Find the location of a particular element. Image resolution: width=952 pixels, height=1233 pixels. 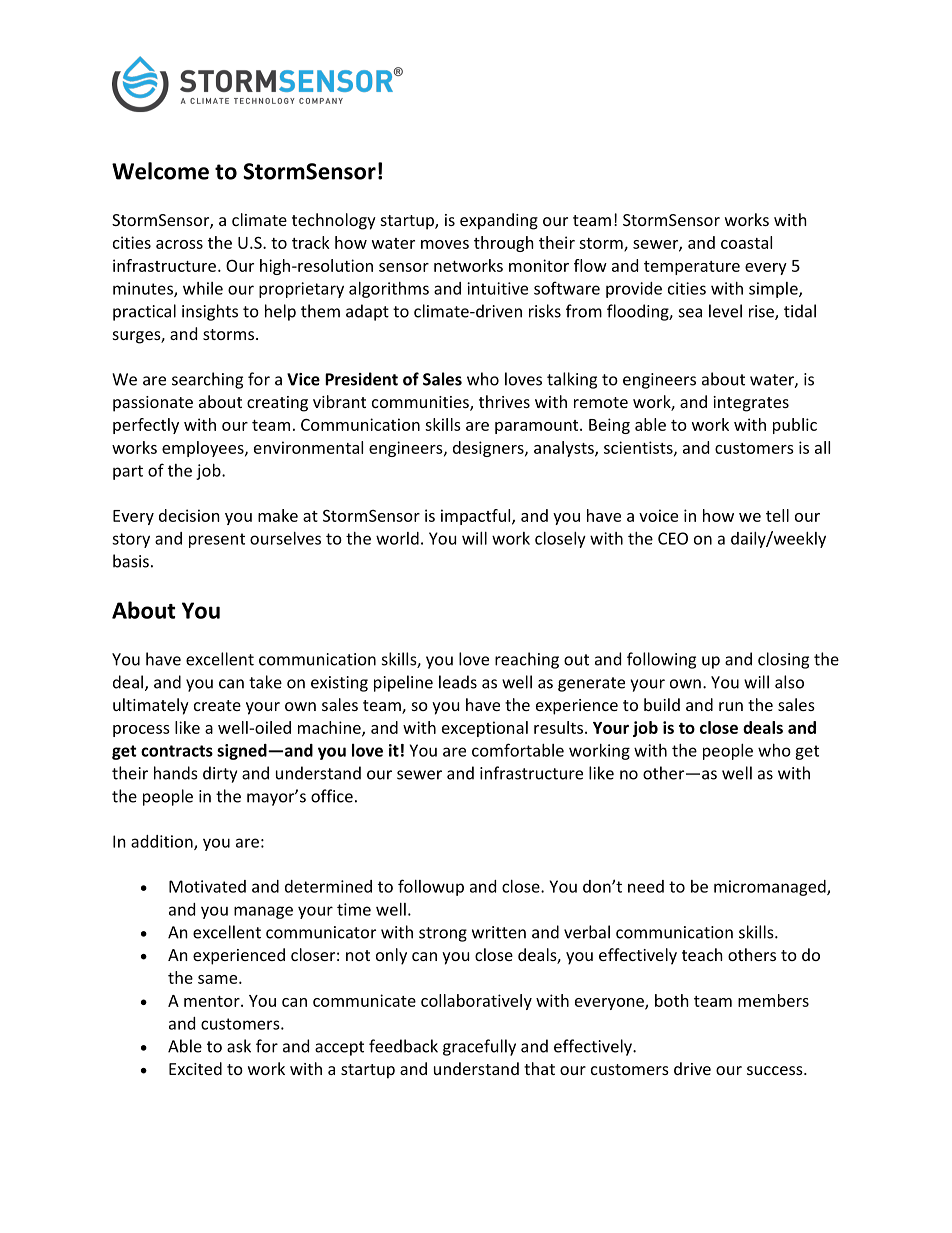

ask is located at coordinates (239, 1046).
